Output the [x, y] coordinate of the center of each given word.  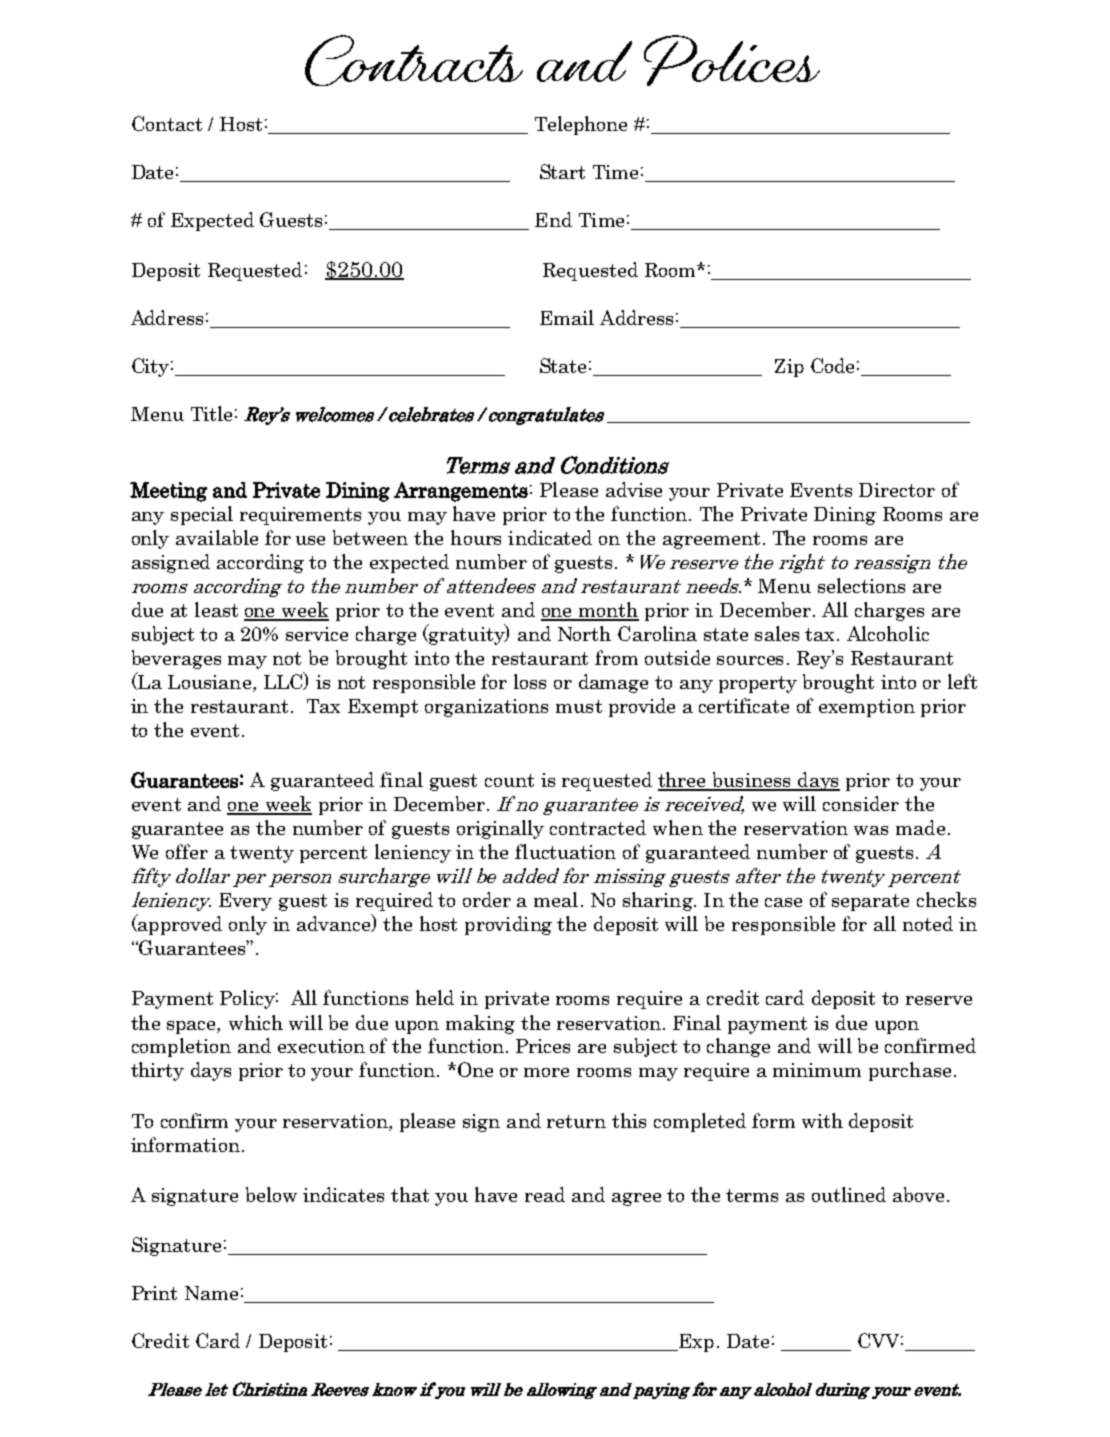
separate [870, 902]
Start [562, 171]
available [217, 537]
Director [897, 490]
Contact [167, 123]
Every [245, 902]
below [271, 1194]
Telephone [581, 125]
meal [556, 899]
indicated [550, 537]
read [545, 1194]
